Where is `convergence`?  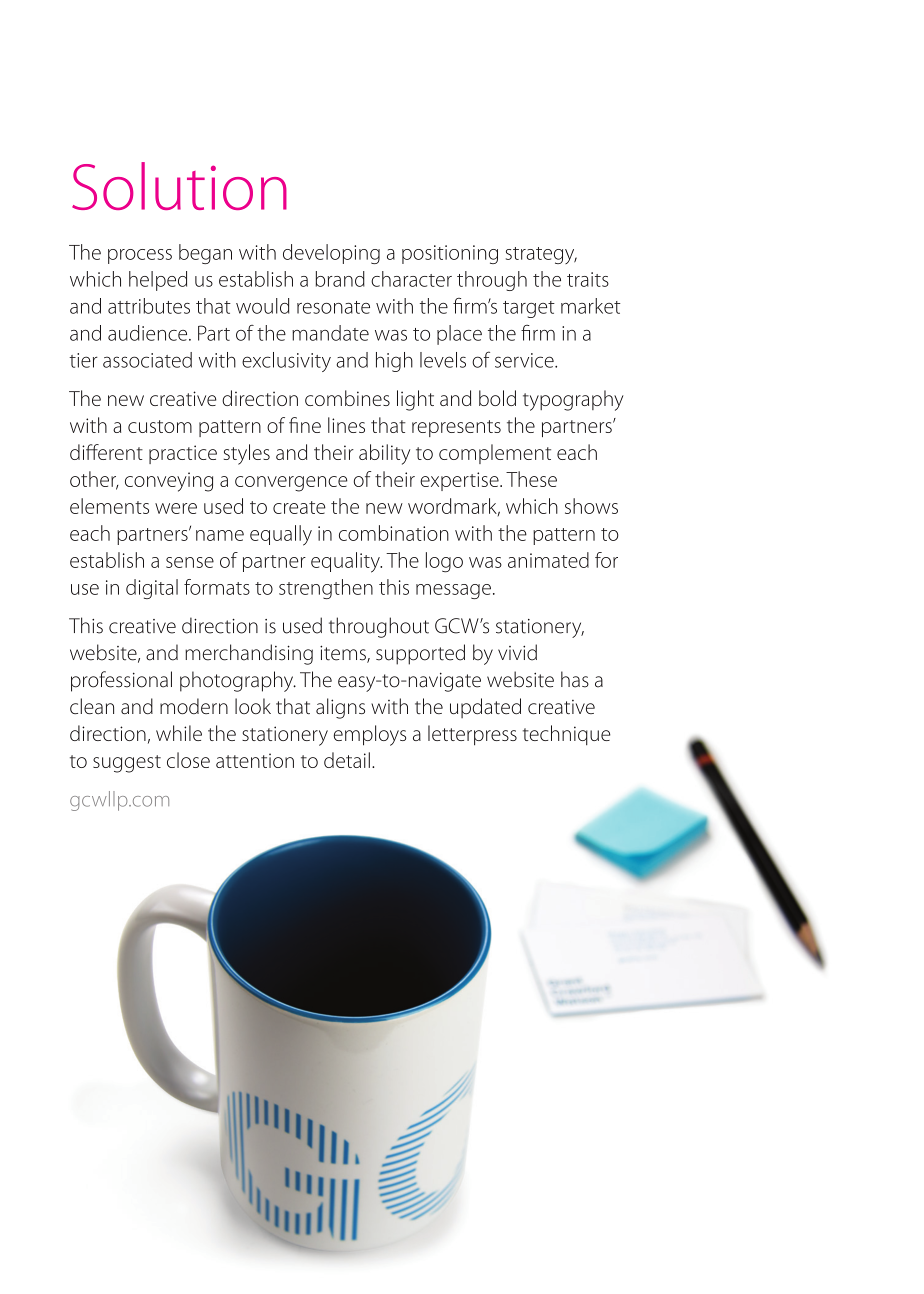 convergence is located at coordinates (291, 484).
